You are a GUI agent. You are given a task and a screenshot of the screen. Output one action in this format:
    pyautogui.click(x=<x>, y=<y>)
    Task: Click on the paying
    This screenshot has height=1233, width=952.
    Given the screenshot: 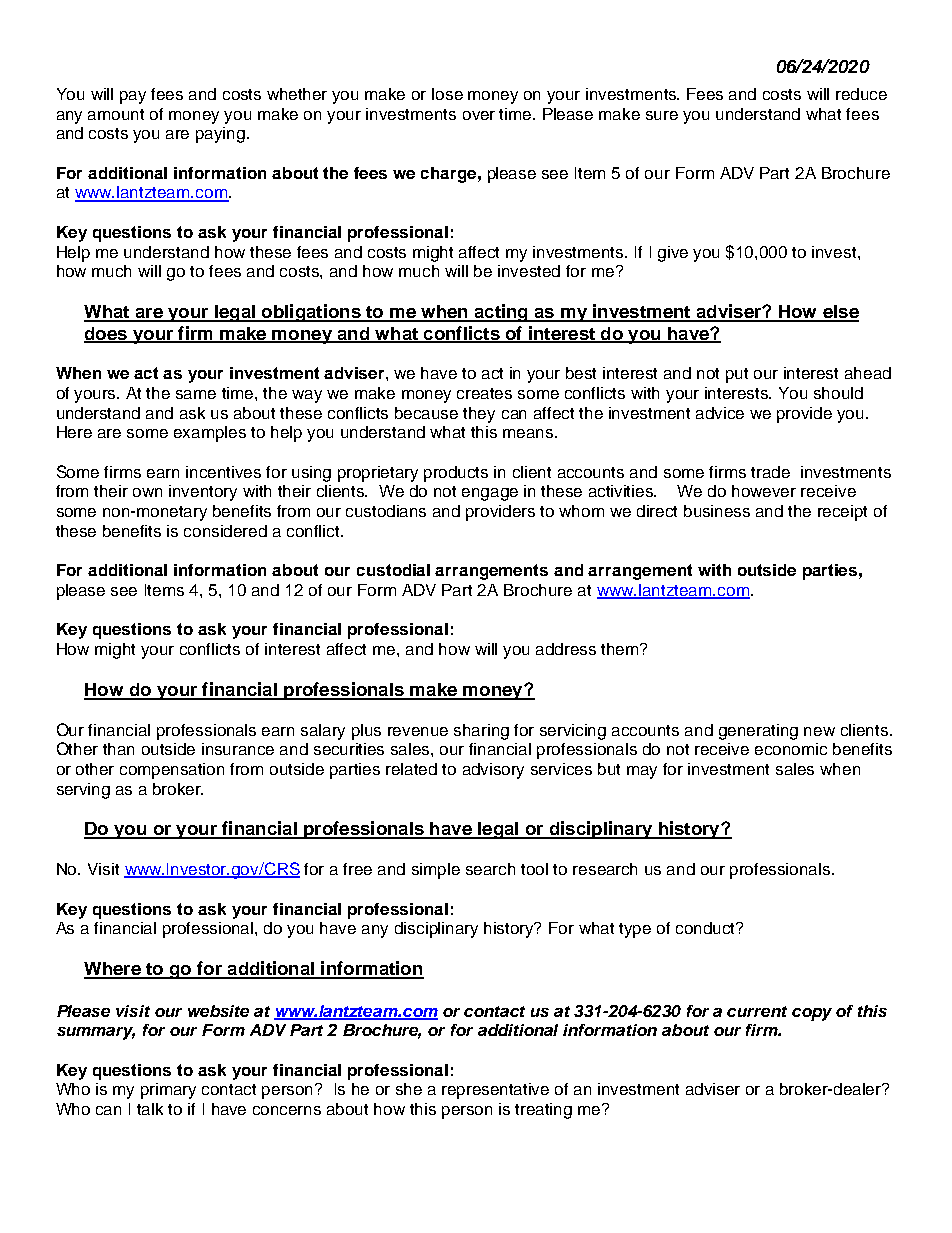 What is the action you would take?
    pyautogui.click(x=222, y=135)
